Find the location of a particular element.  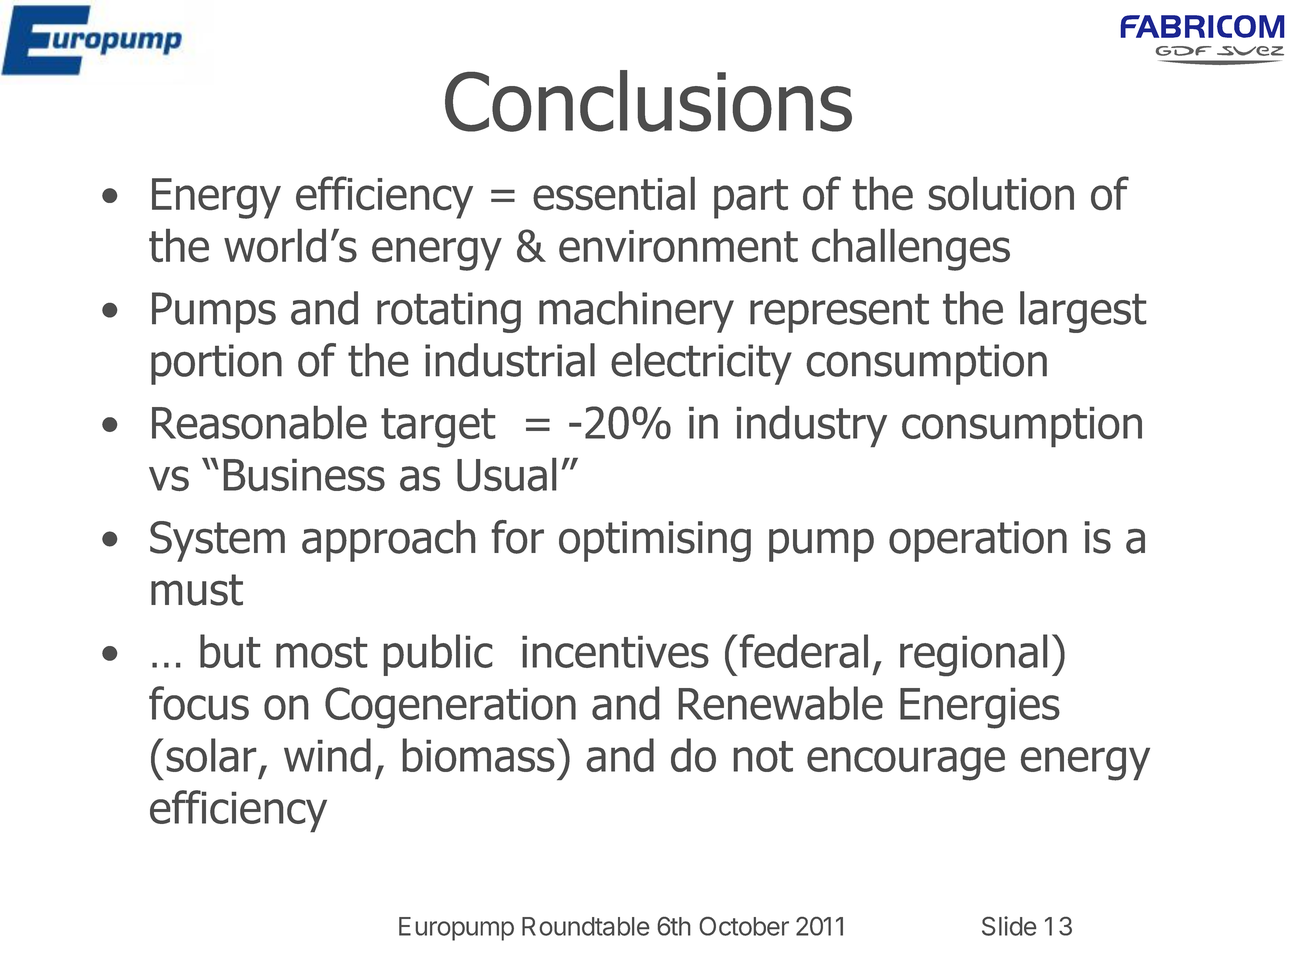

solution is located at coordinates (1001, 193).
